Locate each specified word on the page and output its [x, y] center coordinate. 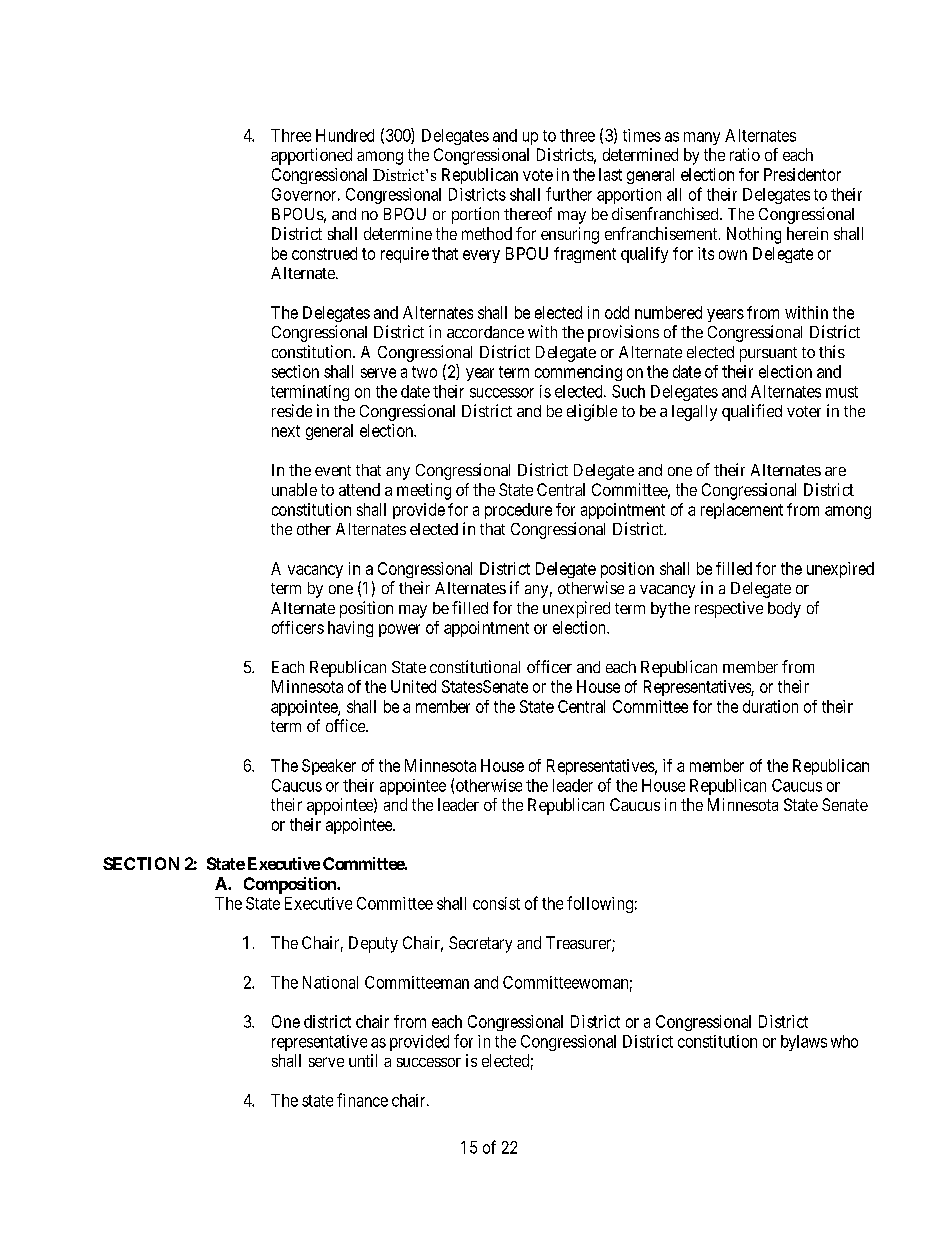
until [363, 1060]
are [835, 471]
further [569, 194]
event [333, 470]
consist [496, 903]
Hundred [345, 135]
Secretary [480, 944]
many [702, 138]
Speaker [329, 767]
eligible [592, 412]
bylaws [804, 1043]
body [784, 610]
